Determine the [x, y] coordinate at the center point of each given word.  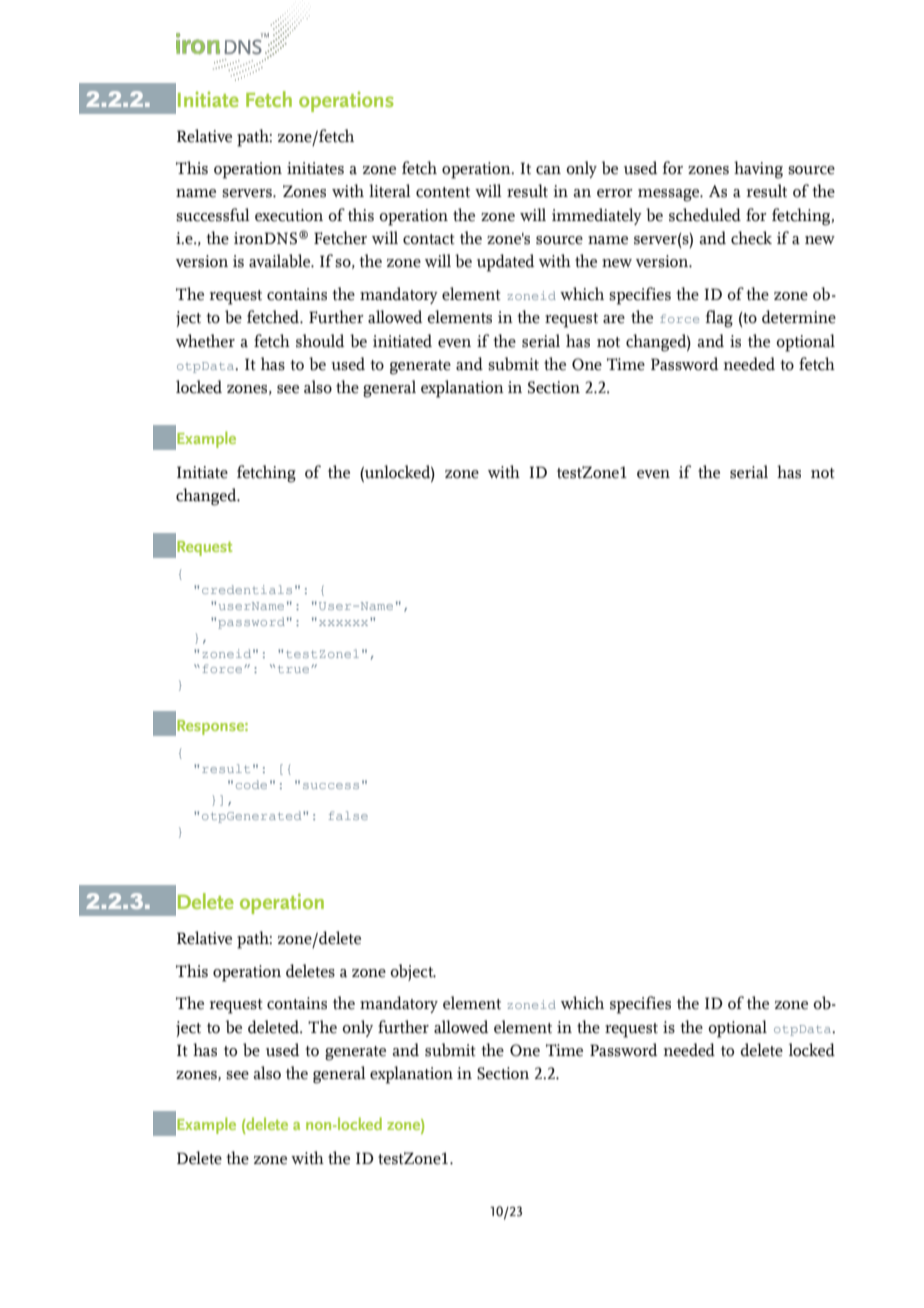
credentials [247, 589]
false [348, 815]
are [614, 319]
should [320, 341]
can [548, 170]
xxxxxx [345, 622]
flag [719, 319]
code [251, 784]
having [758, 170]
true [295, 669]
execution [289, 215]
